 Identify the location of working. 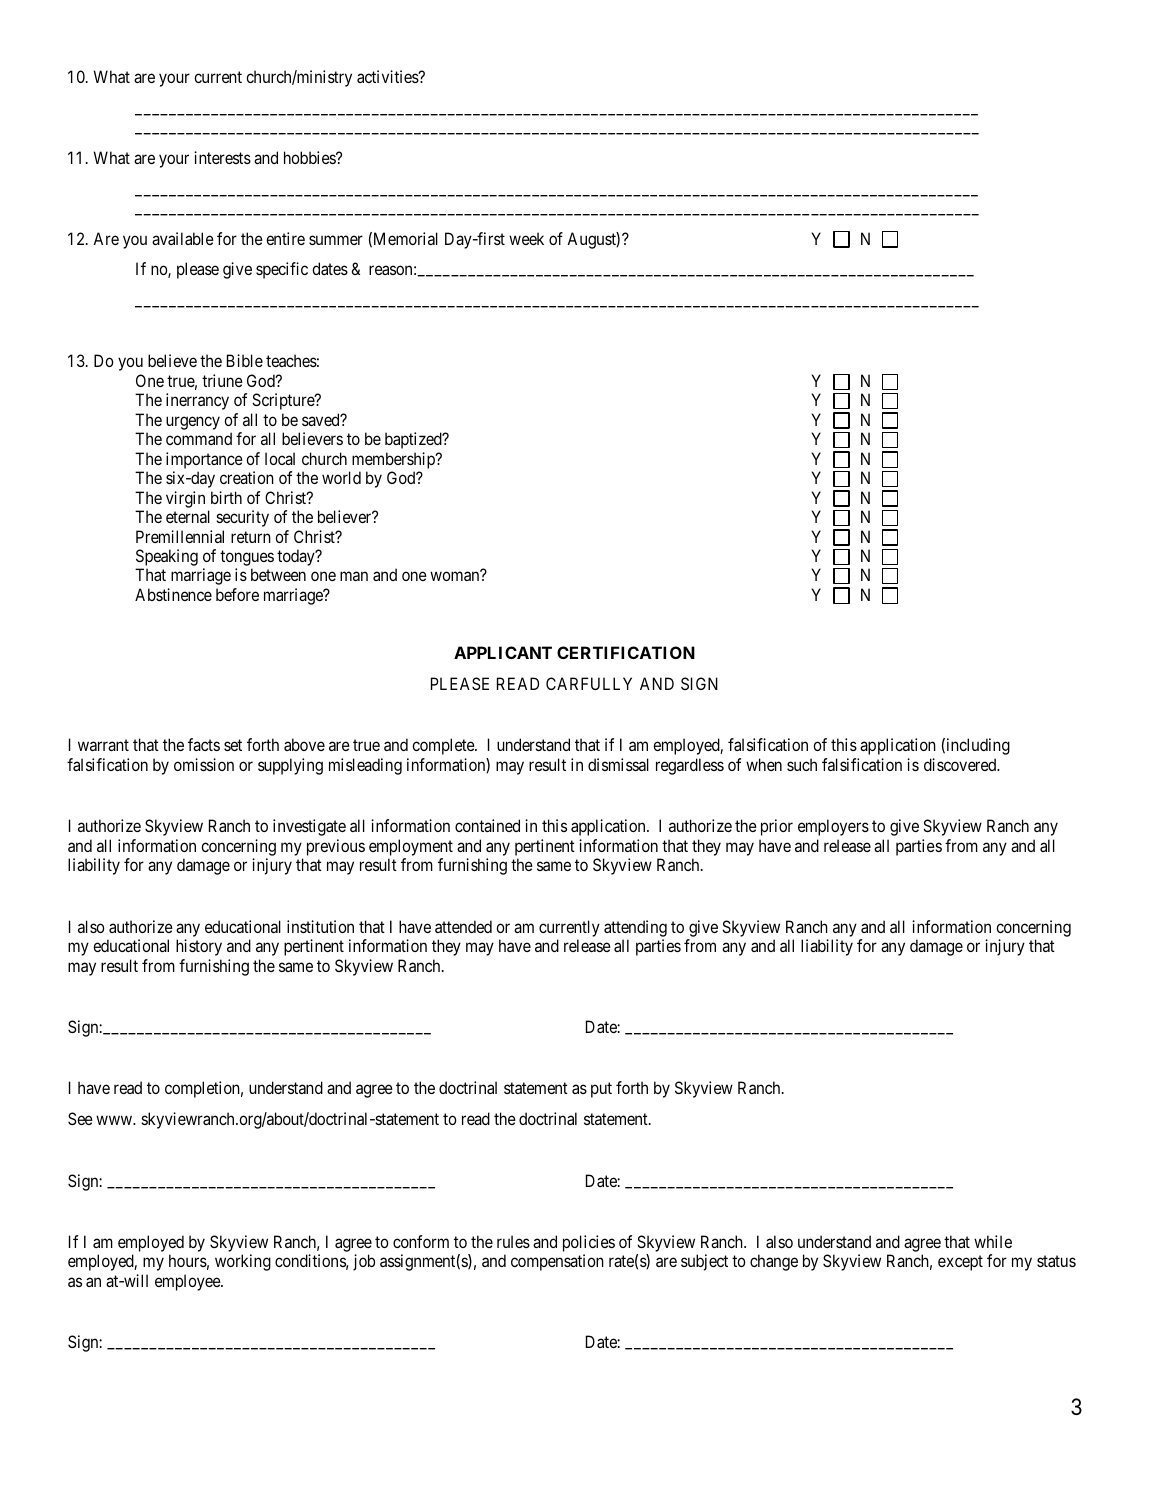
(243, 1262).
